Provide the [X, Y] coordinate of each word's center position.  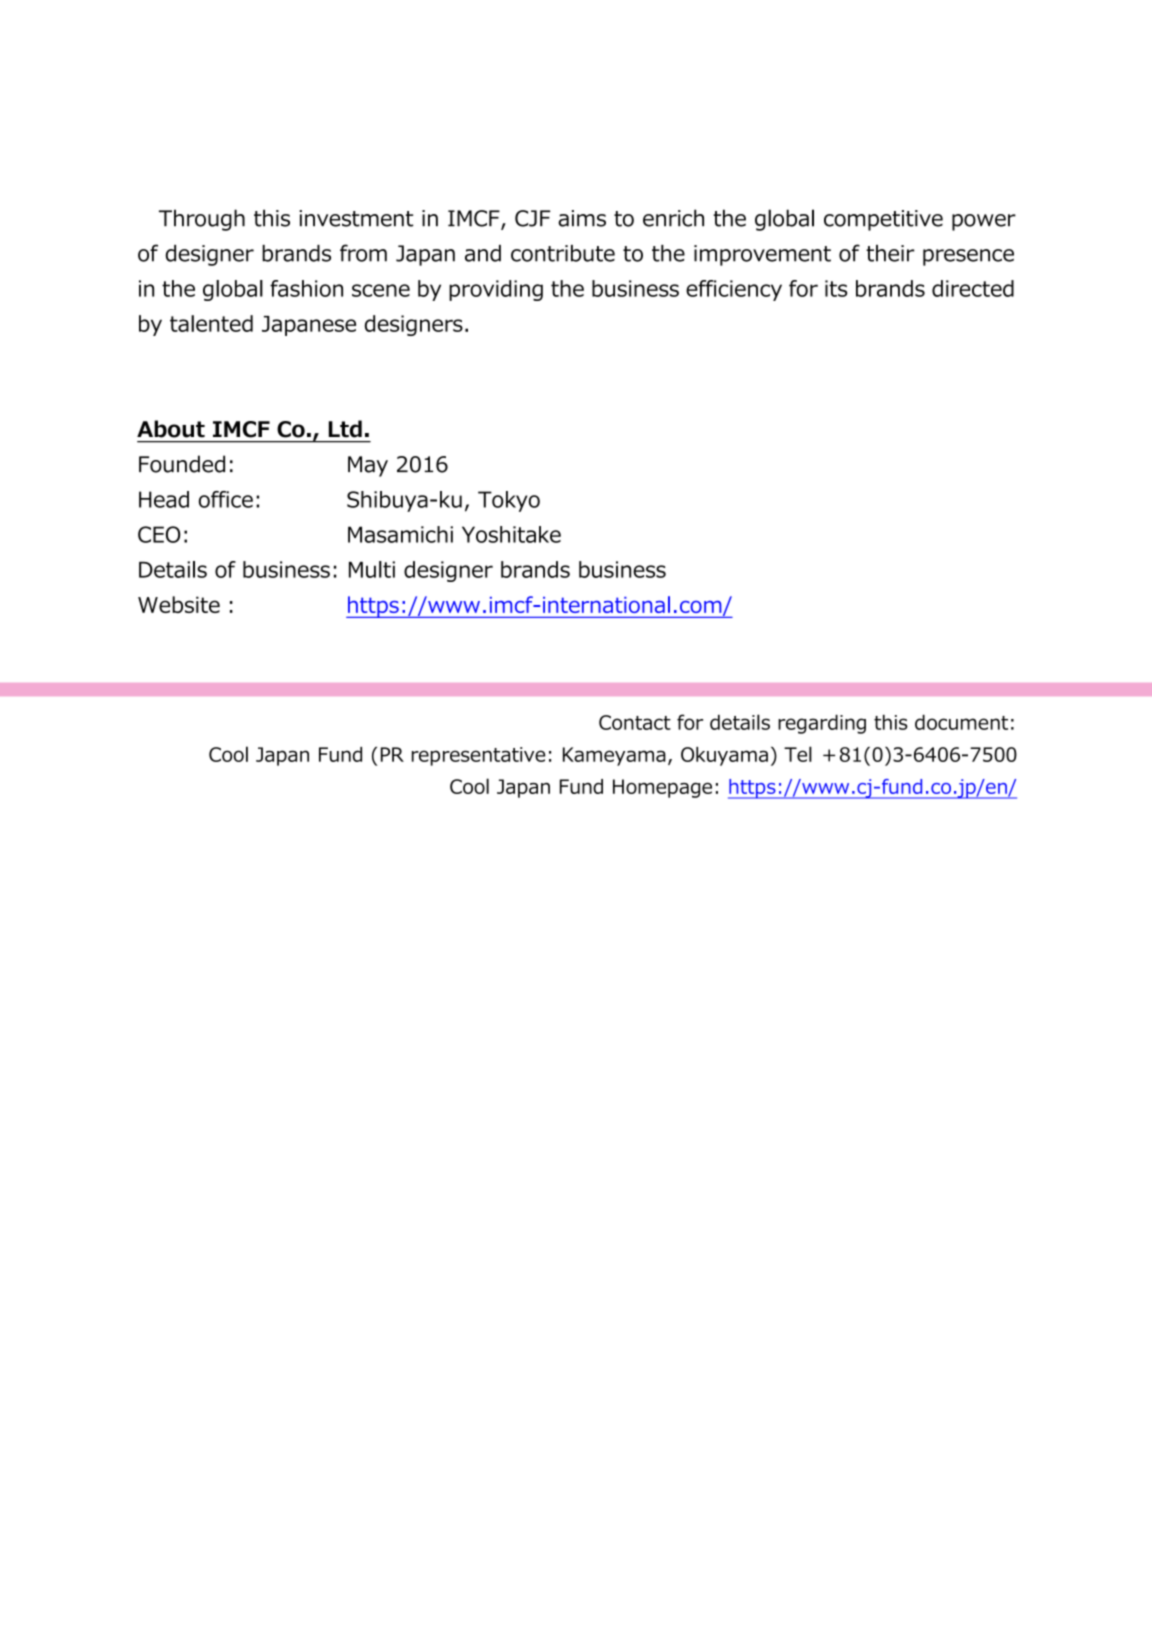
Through [202, 220]
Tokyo [509, 501]
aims [582, 218]
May [368, 466]
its [836, 288]
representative [479, 756]
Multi [372, 569]
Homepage [662, 788]
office [226, 499]
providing [496, 290]
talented [211, 323]
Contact [635, 722]
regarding [822, 724]
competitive [883, 220]
